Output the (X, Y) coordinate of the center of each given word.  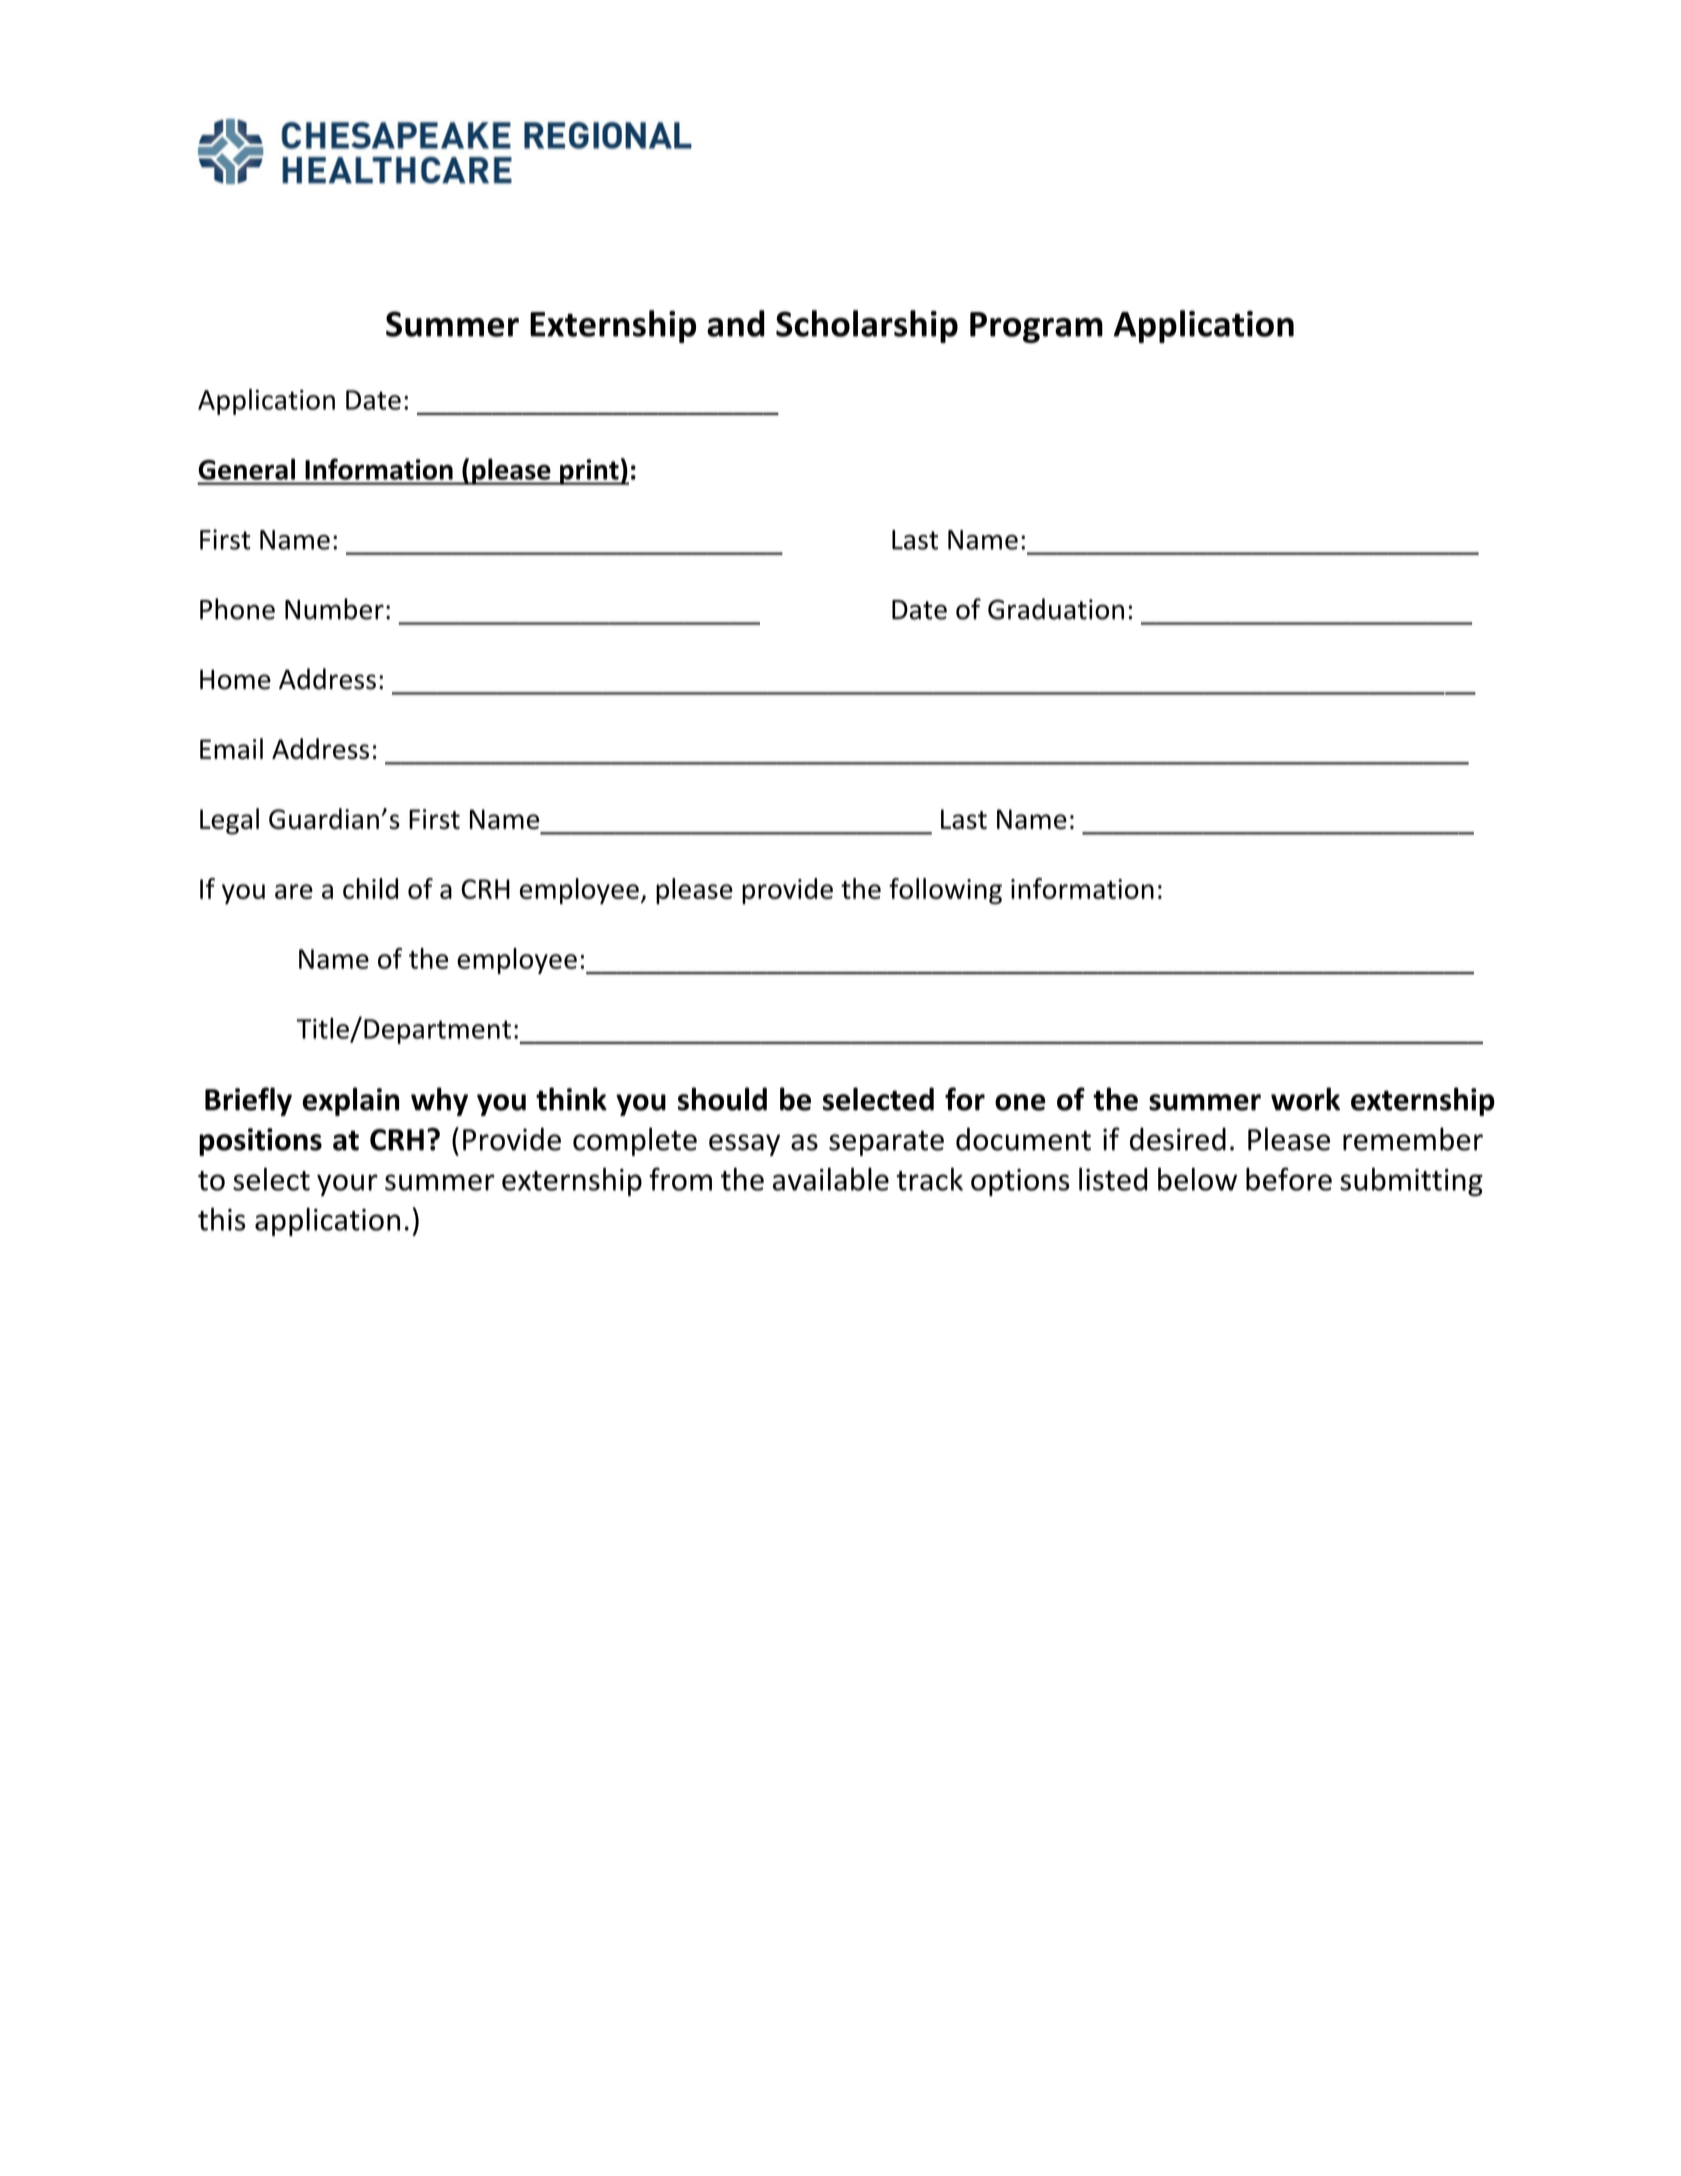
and (736, 323)
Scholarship (867, 326)
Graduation (1056, 609)
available (831, 1179)
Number (334, 609)
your (347, 1185)
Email (231, 748)
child (370, 888)
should (722, 1099)
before (1289, 1179)
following (945, 891)
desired (1178, 1139)
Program (1036, 327)
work (1305, 1099)
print (589, 472)
